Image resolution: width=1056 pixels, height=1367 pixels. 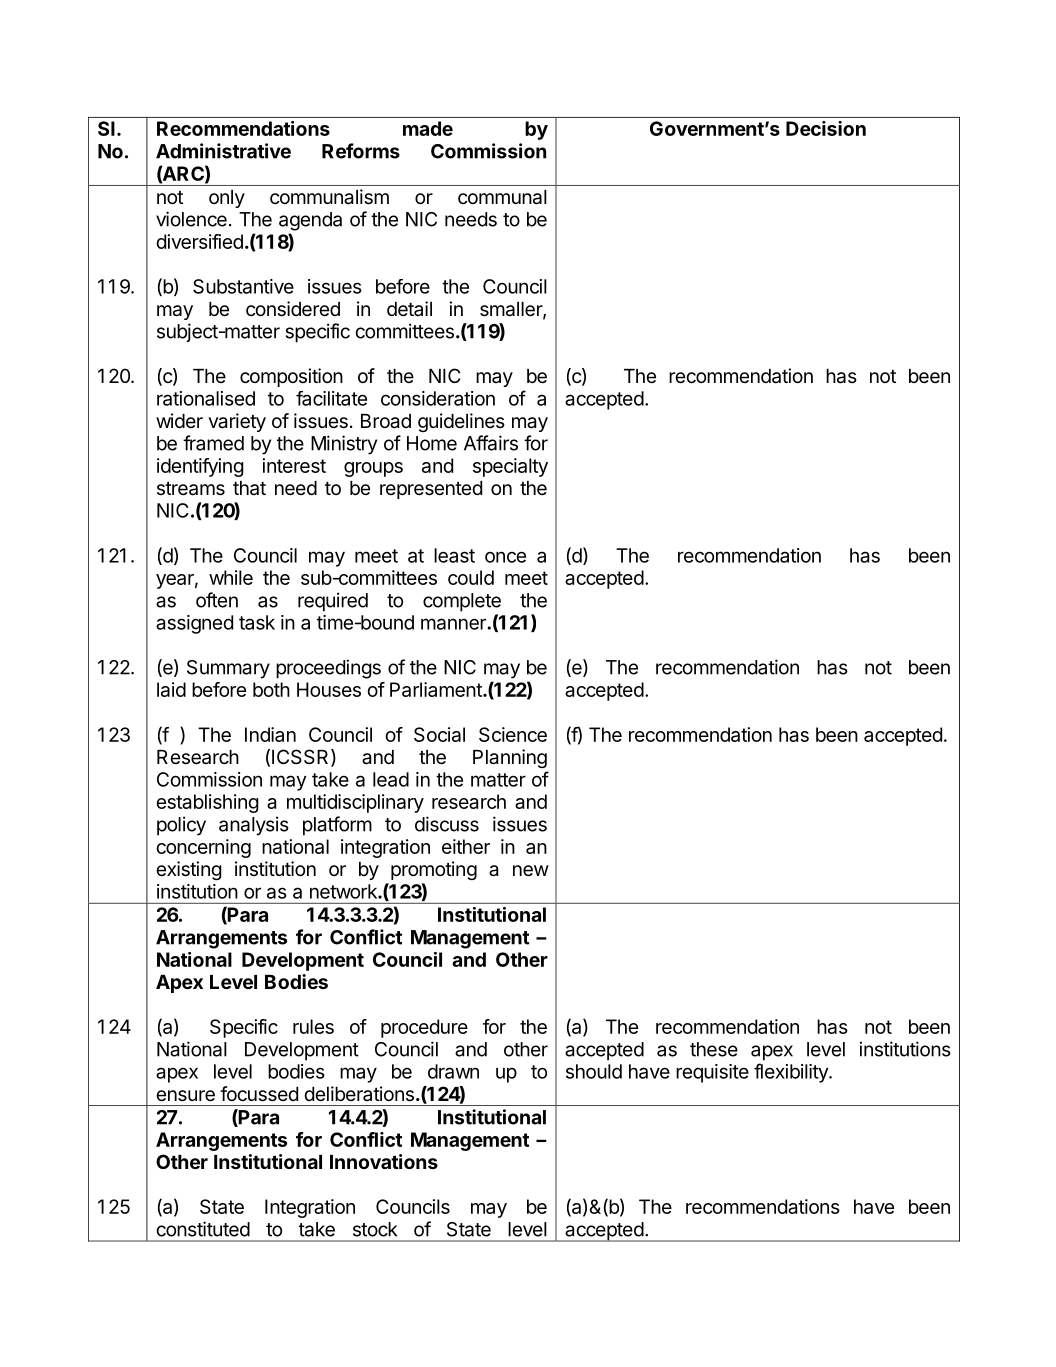 What do you see at coordinates (510, 758) in the page?
I see `Planning` at bounding box center [510, 758].
